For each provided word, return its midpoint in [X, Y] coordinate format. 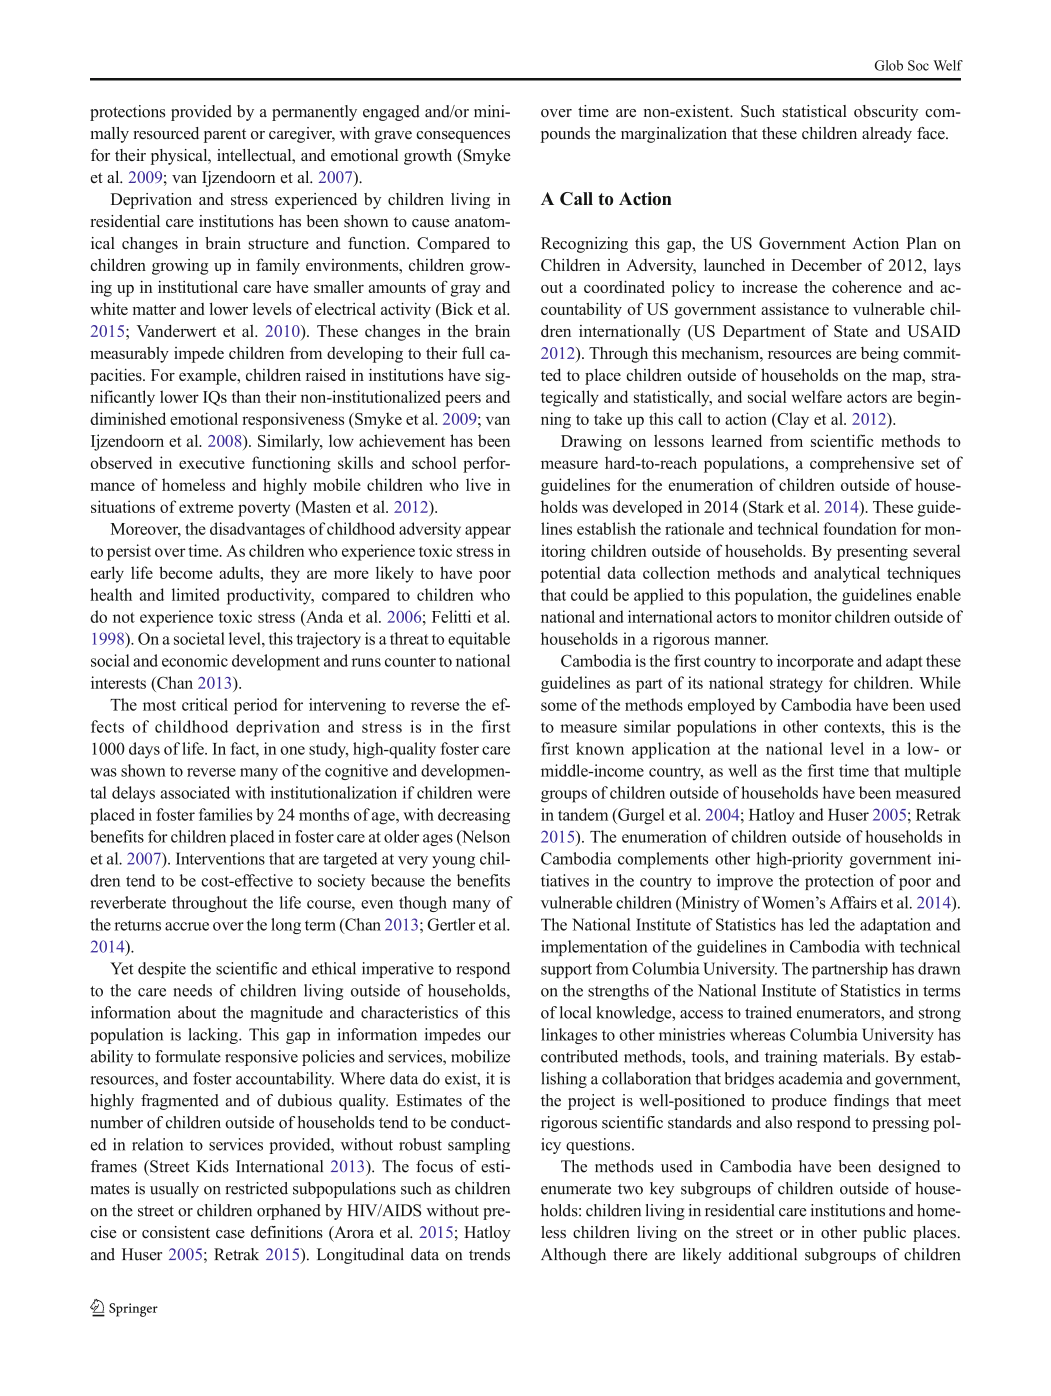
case [230, 1234]
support [566, 971]
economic [195, 660]
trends [489, 1254]
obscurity [886, 113]
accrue [187, 926]
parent [225, 136]
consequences [463, 137]
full [473, 352]
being [880, 354]
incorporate [815, 662]
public [884, 1234]
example [209, 376]
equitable [479, 640]
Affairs [853, 902]
